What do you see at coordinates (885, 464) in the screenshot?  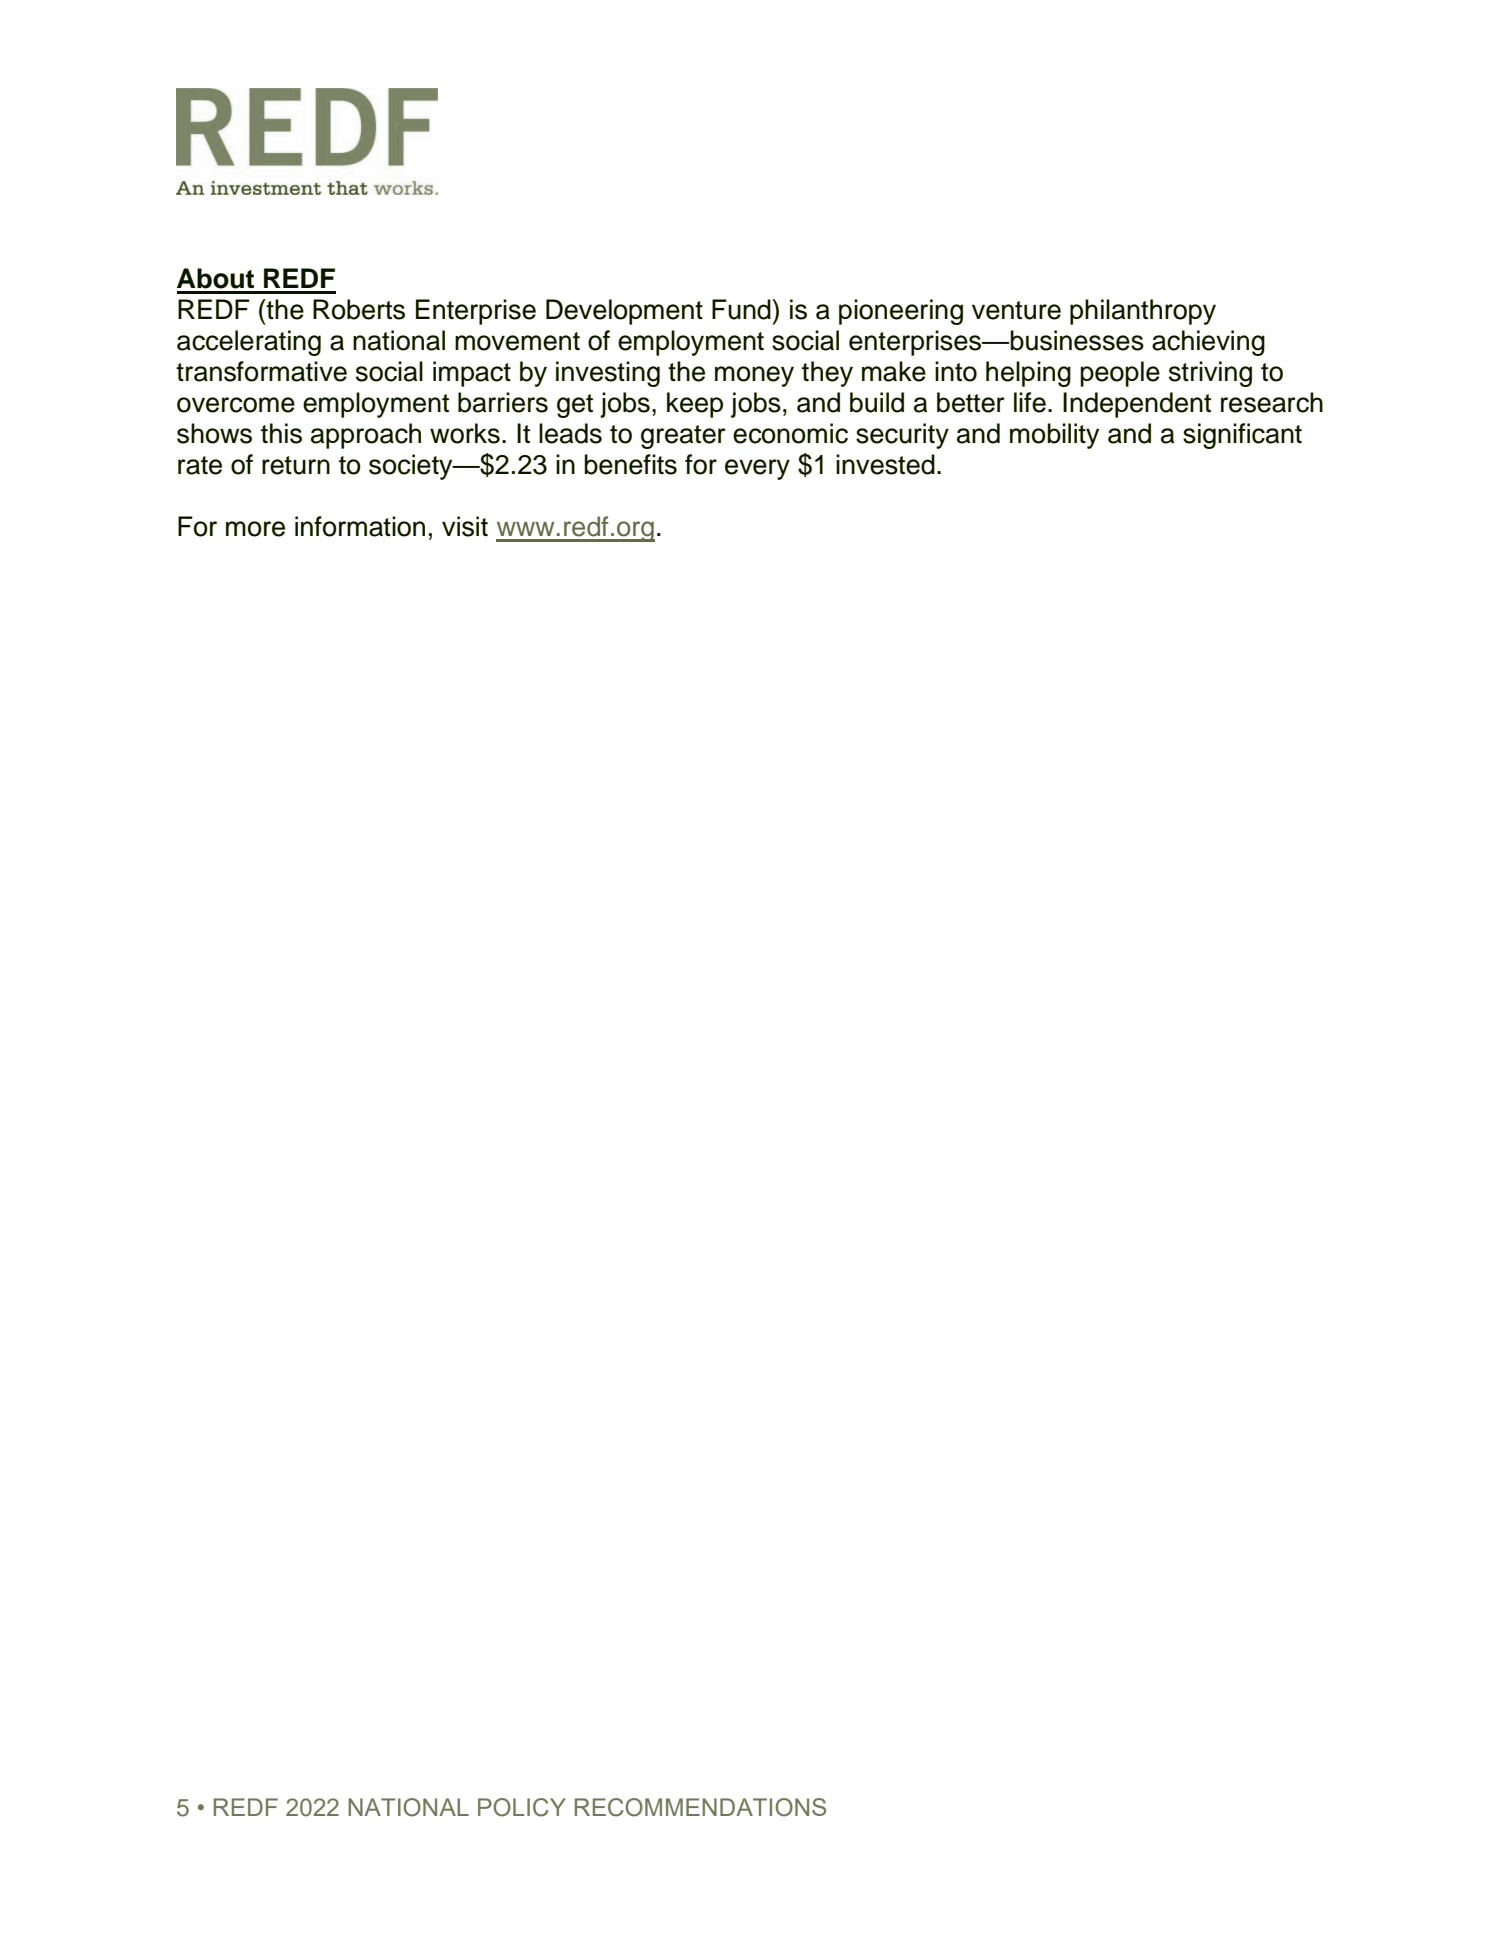 I see `invested` at bounding box center [885, 464].
